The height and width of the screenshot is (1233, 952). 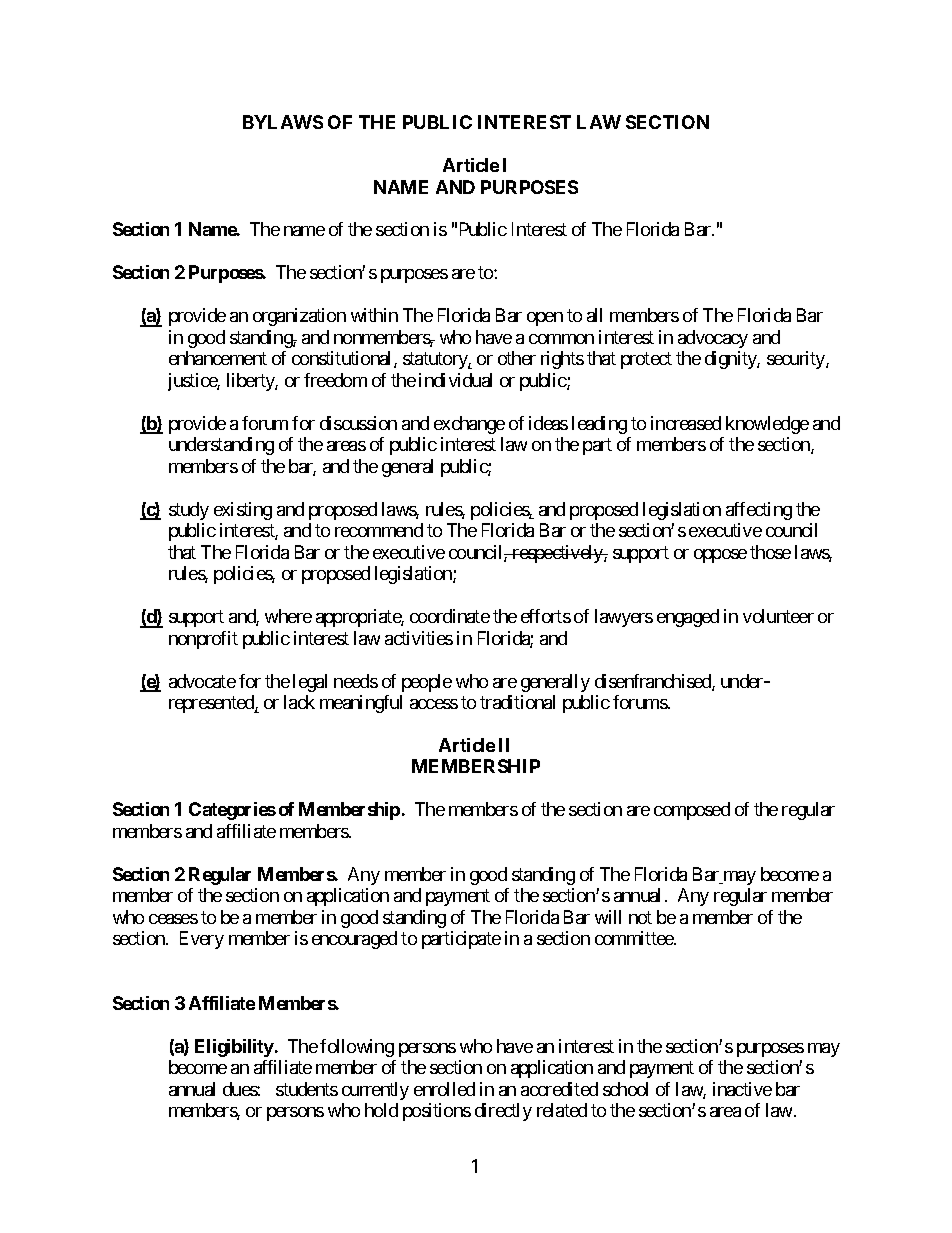 What do you see at coordinates (517, 358) in the screenshot?
I see `other` at bounding box center [517, 358].
